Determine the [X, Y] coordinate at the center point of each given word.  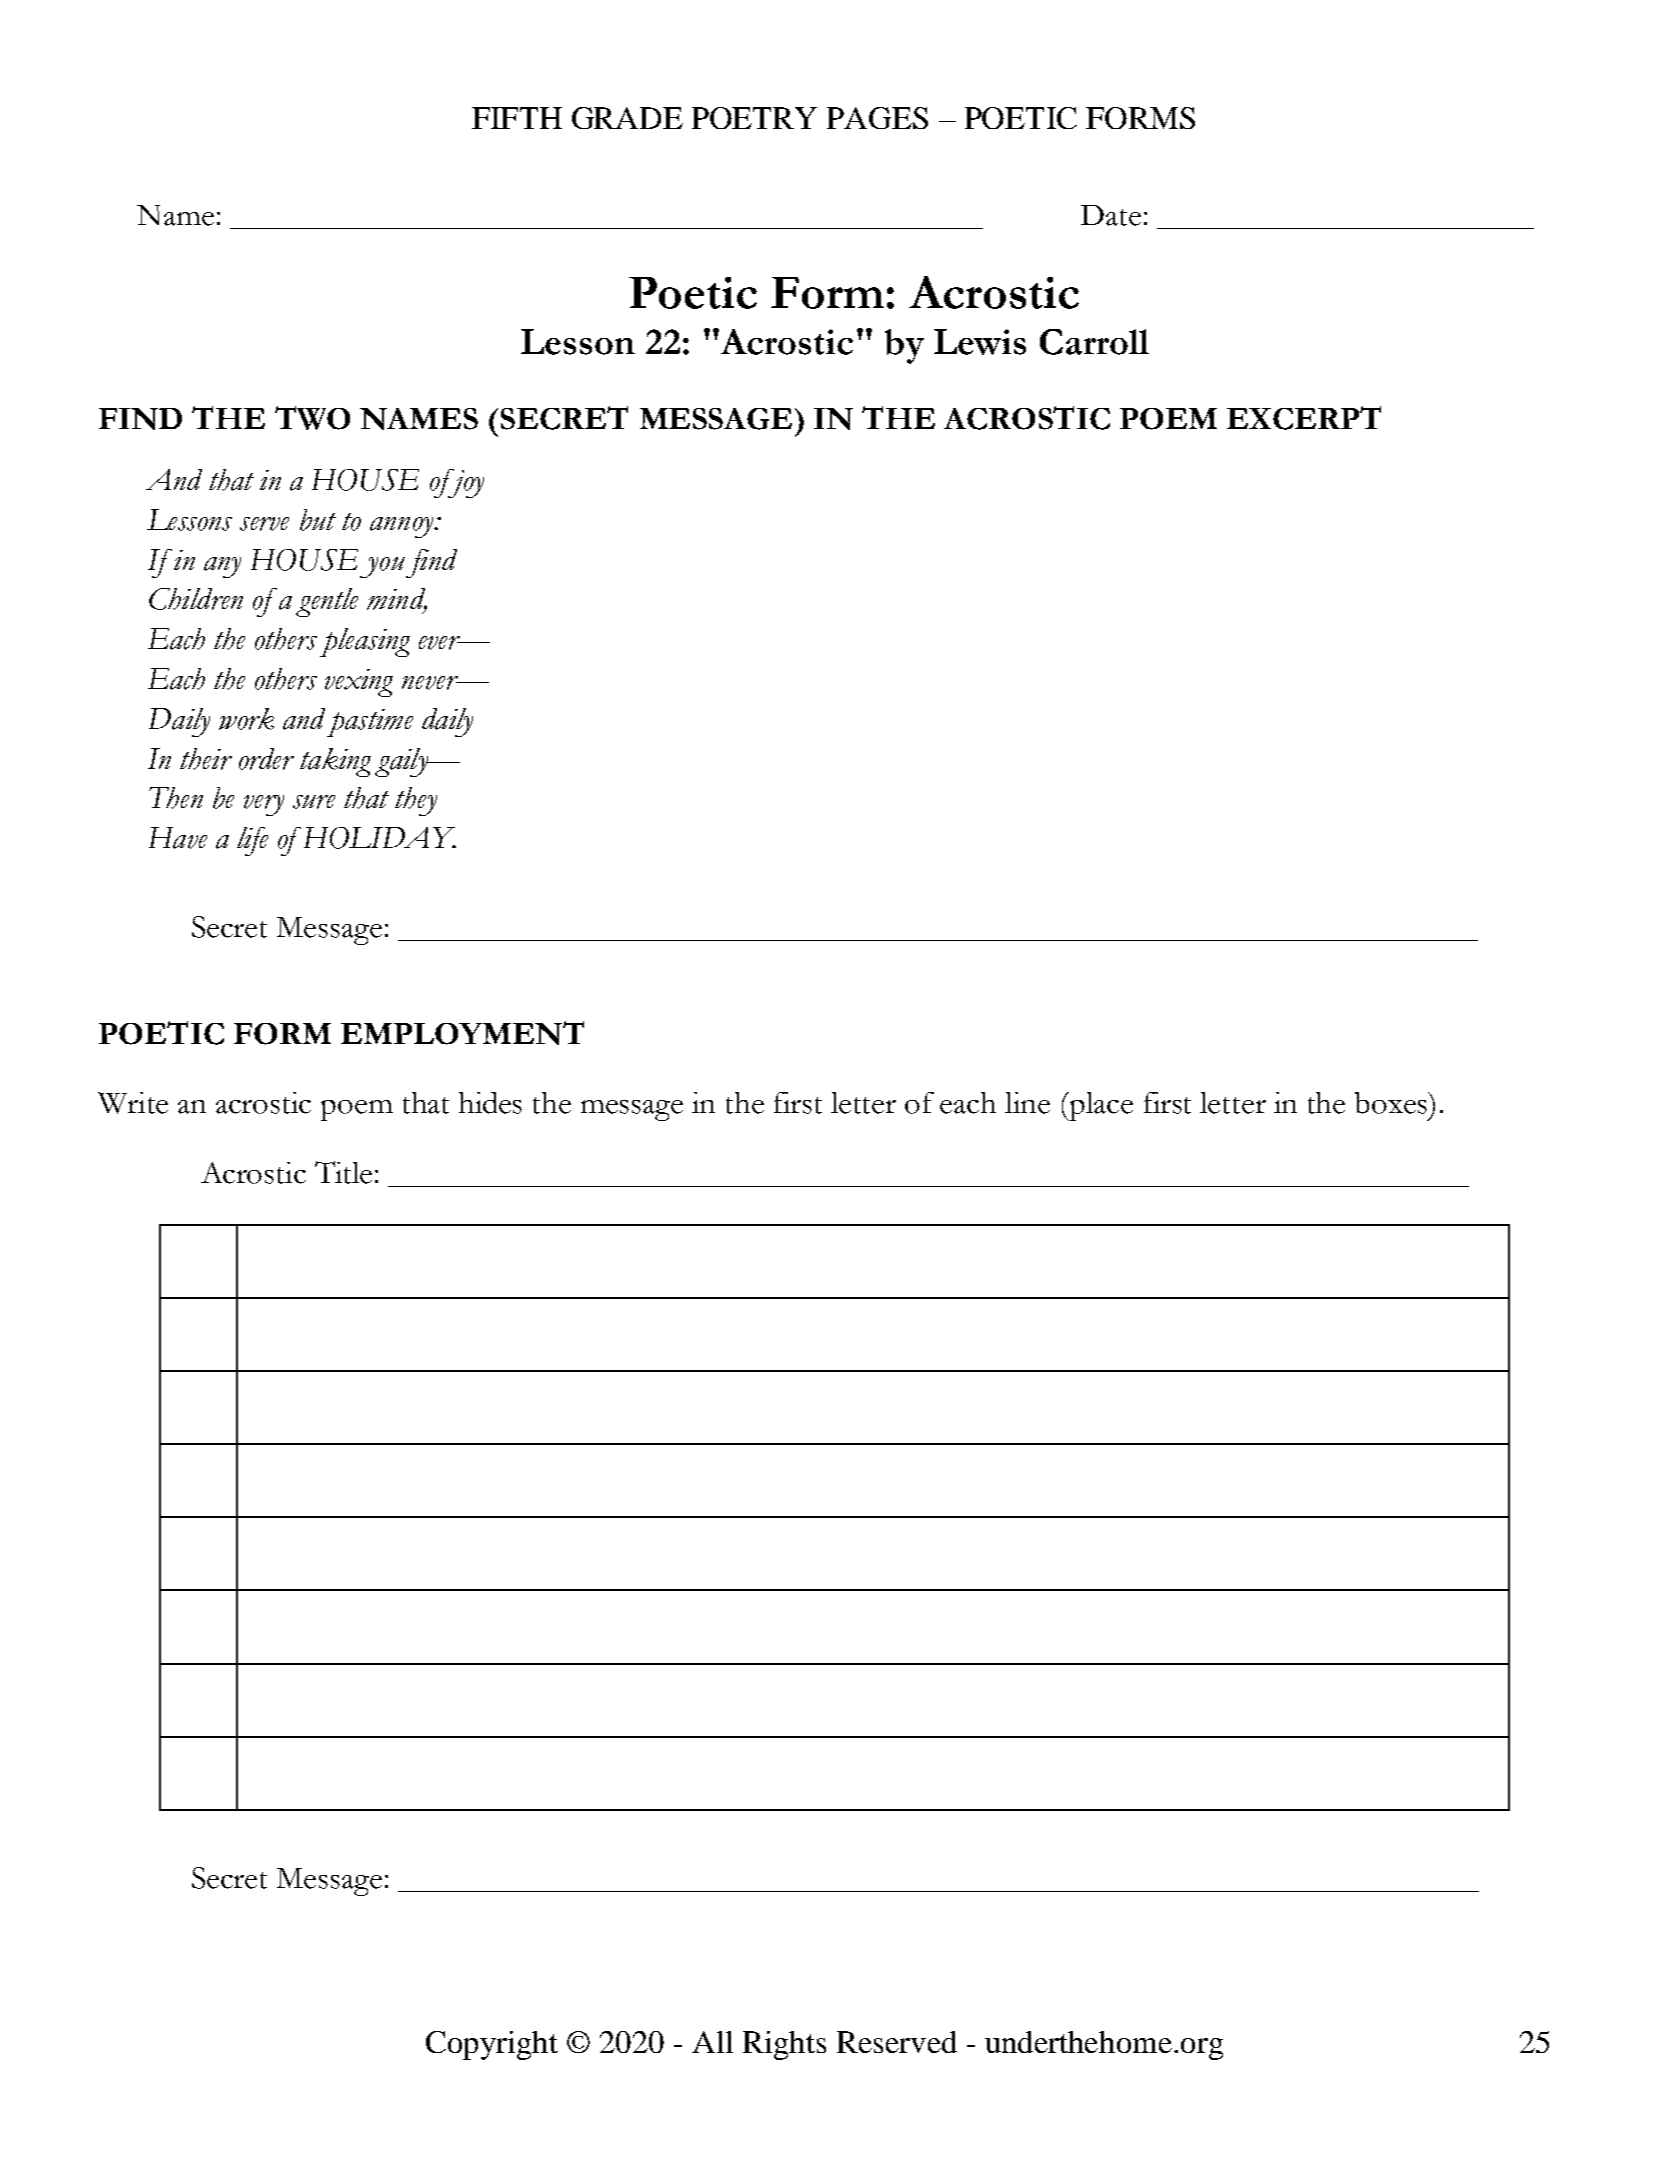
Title [343, 1172]
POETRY [754, 118]
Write [133, 1103]
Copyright [492, 2045]
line [1027, 1103]
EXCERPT [1304, 418]
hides [490, 1103]
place [1100, 1106]
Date [1111, 215]
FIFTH [517, 118]
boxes [1392, 1103]
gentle [327, 602]
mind [397, 600]
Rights [784, 2045]
